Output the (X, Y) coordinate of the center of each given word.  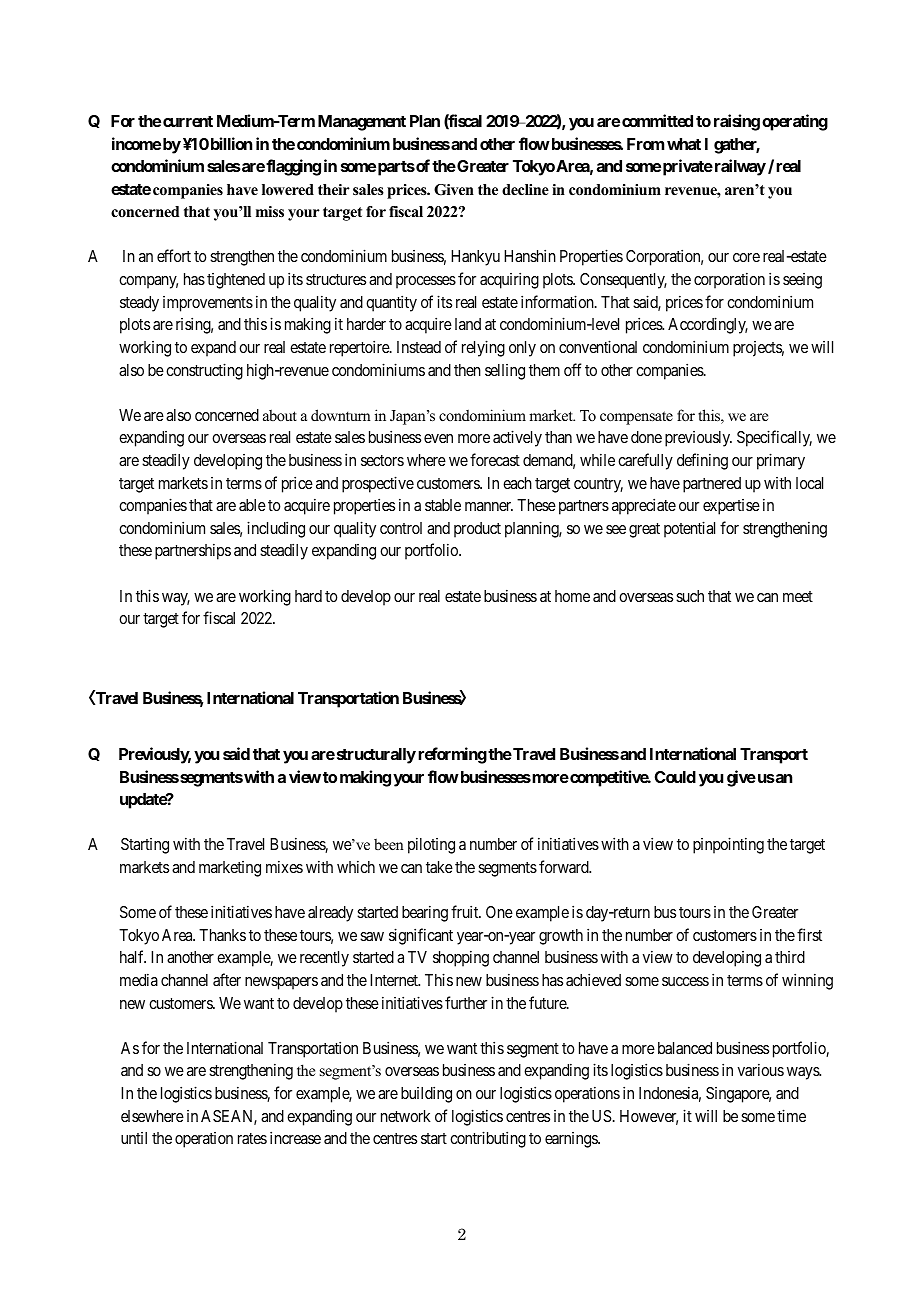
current (188, 121)
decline (525, 189)
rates (252, 1138)
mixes (284, 866)
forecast (495, 459)
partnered (712, 485)
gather (737, 146)
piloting (431, 845)
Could (675, 777)
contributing (488, 1139)
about (280, 415)
